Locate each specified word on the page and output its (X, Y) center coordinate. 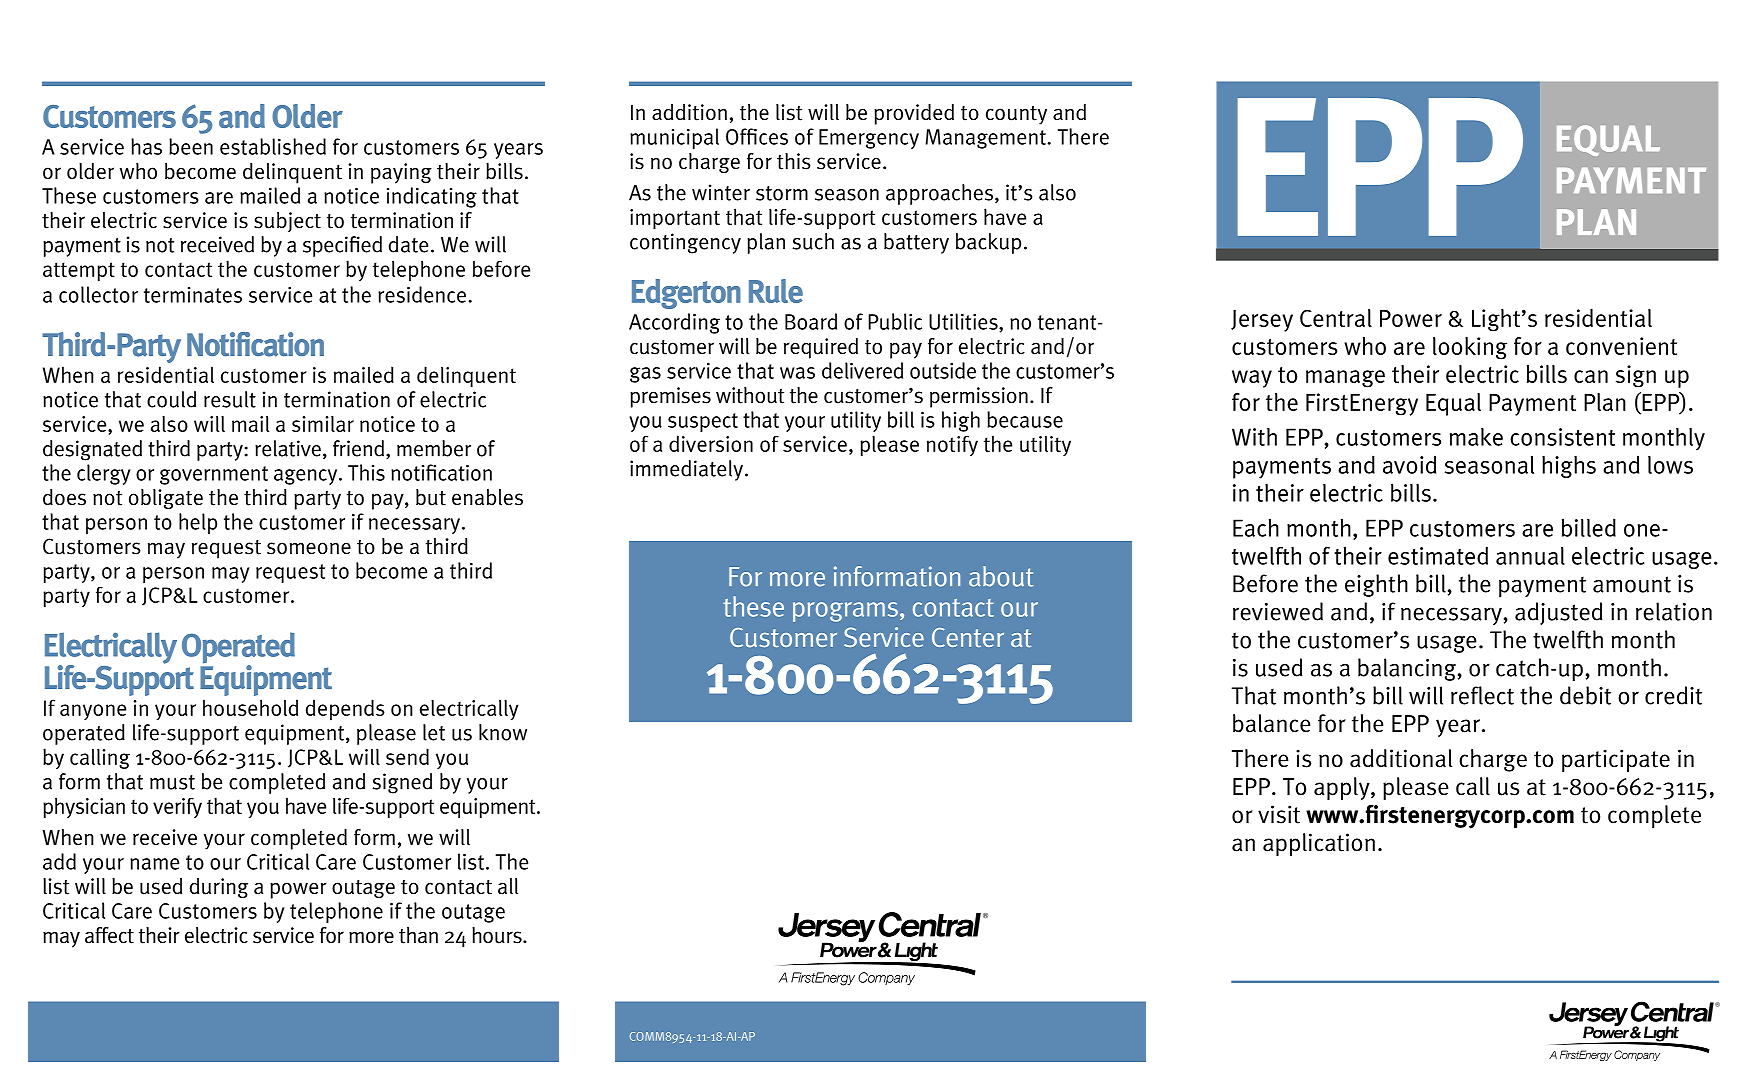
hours (498, 935)
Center (968, 637)
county (1016, 115)
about (1001, 576)
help (198, 523)
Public (895, 321)
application (1319, 844)
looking (1470, 348)
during (219, 888)
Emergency (869, 139)
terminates (193, 295)
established (273, 146)
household (250, 707)
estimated (1438, 555)
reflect (1482, 695)
